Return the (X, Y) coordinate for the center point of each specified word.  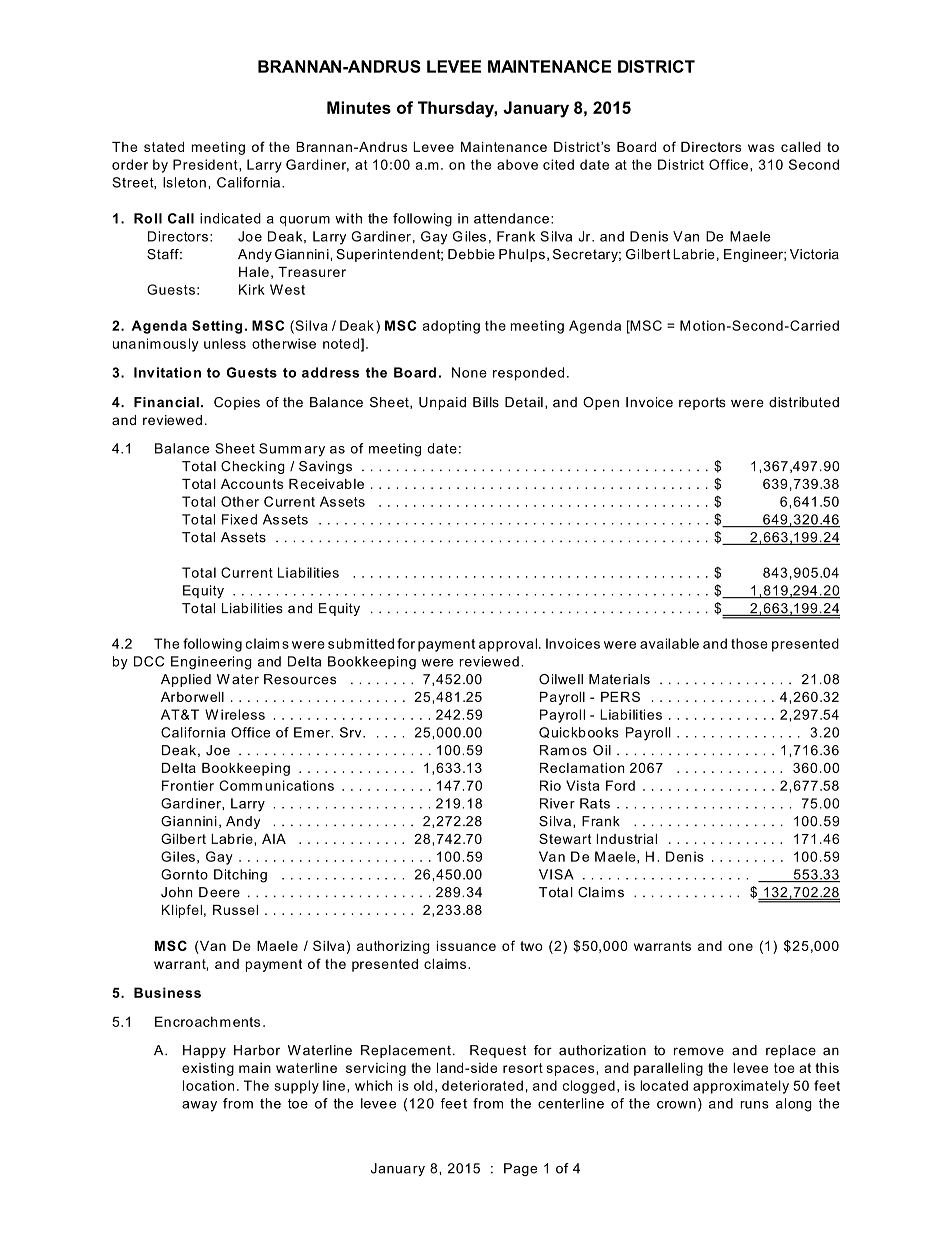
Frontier (188, 785)
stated (164, 147)
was (761, 148)
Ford (620, 785)
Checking (253, 467)
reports (702, 403)
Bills (486, 402)
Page (520, 1169)
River (557, 803)
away (199, 1106)
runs (754, 1105)
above (517, 164)
